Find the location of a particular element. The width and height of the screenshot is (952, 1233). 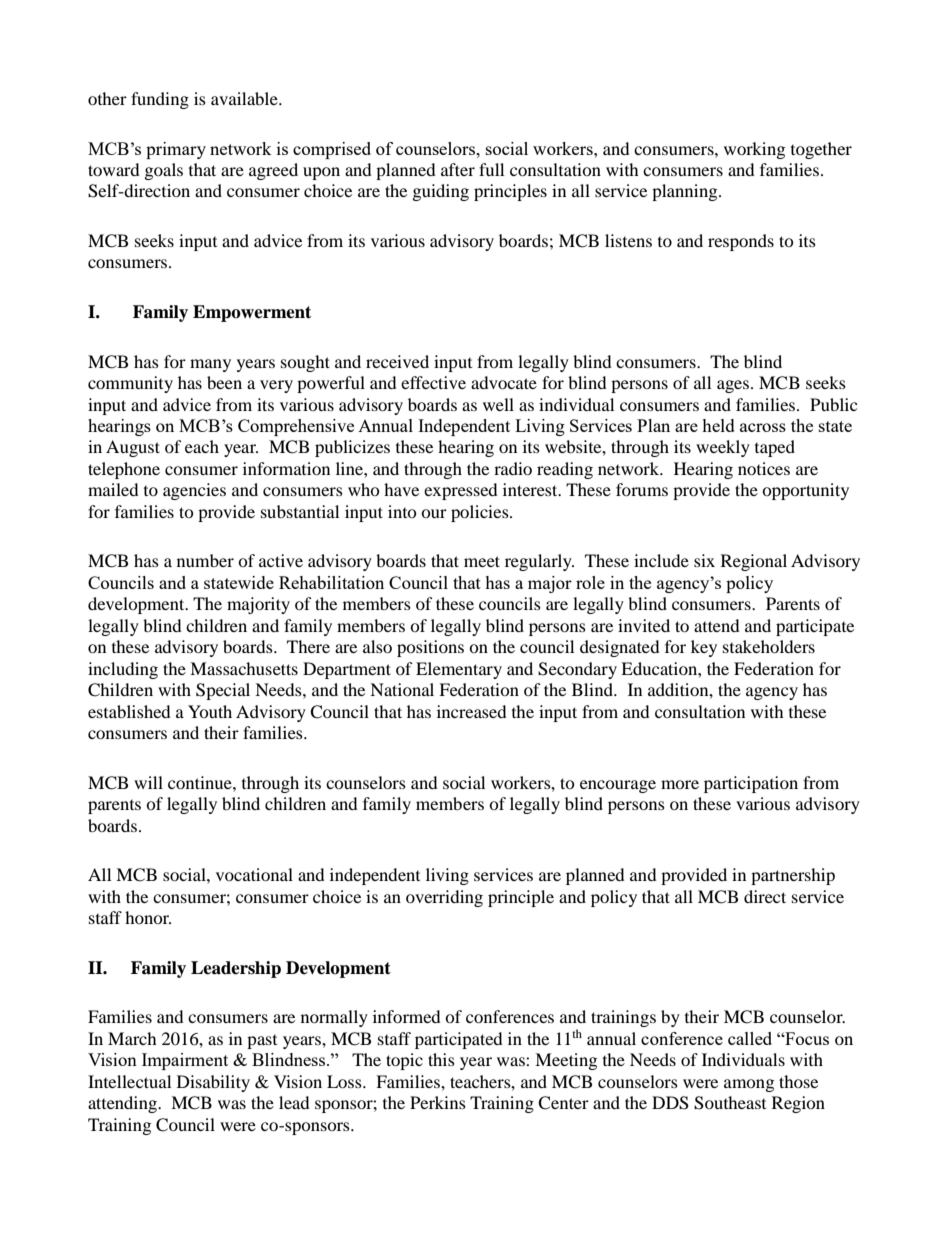

Impairment is located at coordinates (185, 1061).
